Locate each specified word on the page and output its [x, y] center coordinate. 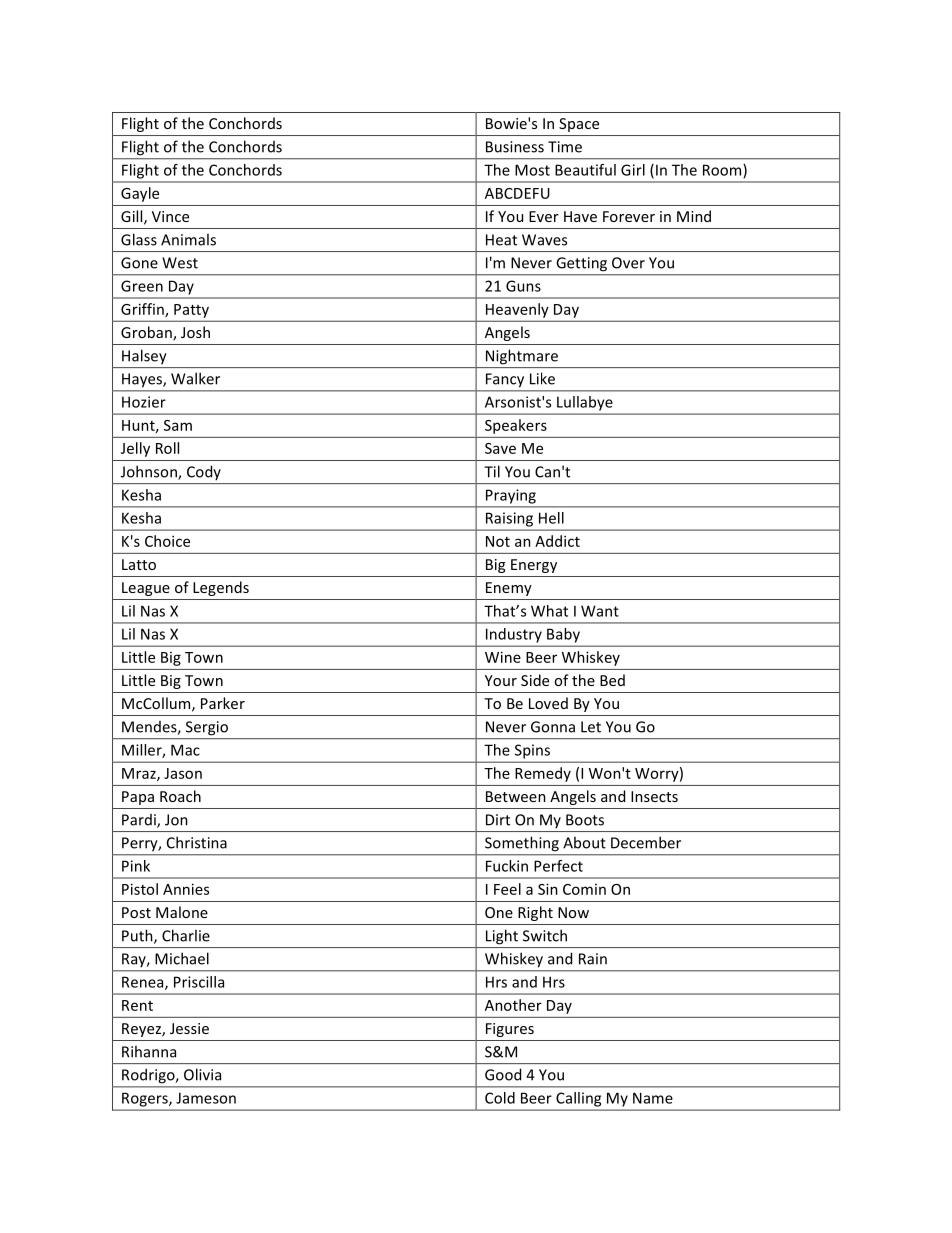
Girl [633, 170]
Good [503, 1074]
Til [492, 471]
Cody [204, 472]
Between [516, 796]
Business [515, 147]
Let [591, 727]
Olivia [202, 1074]
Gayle [140, 194]
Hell [551, 518]
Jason [183, 773]
